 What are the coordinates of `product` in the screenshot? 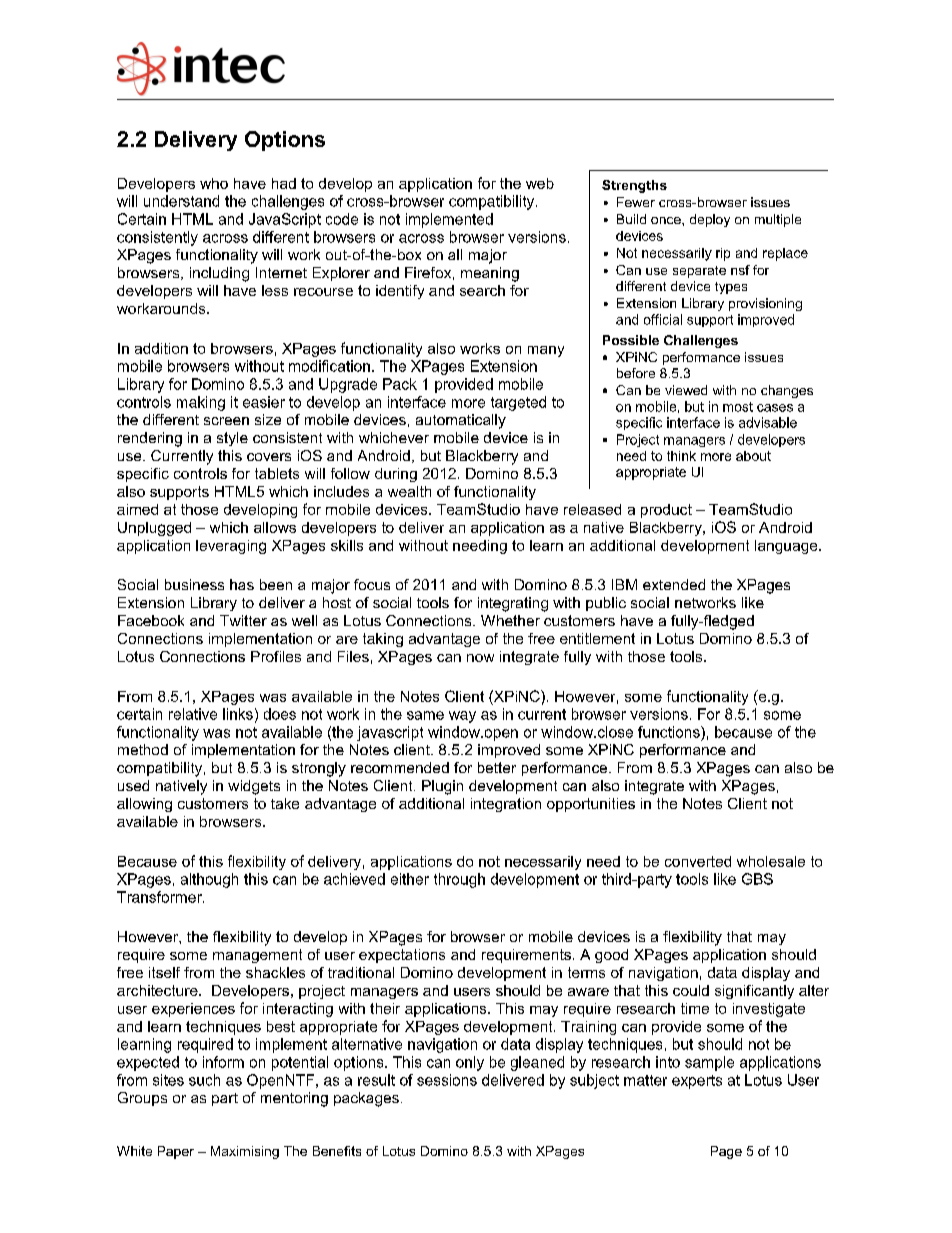 It's located at (666, 511).
